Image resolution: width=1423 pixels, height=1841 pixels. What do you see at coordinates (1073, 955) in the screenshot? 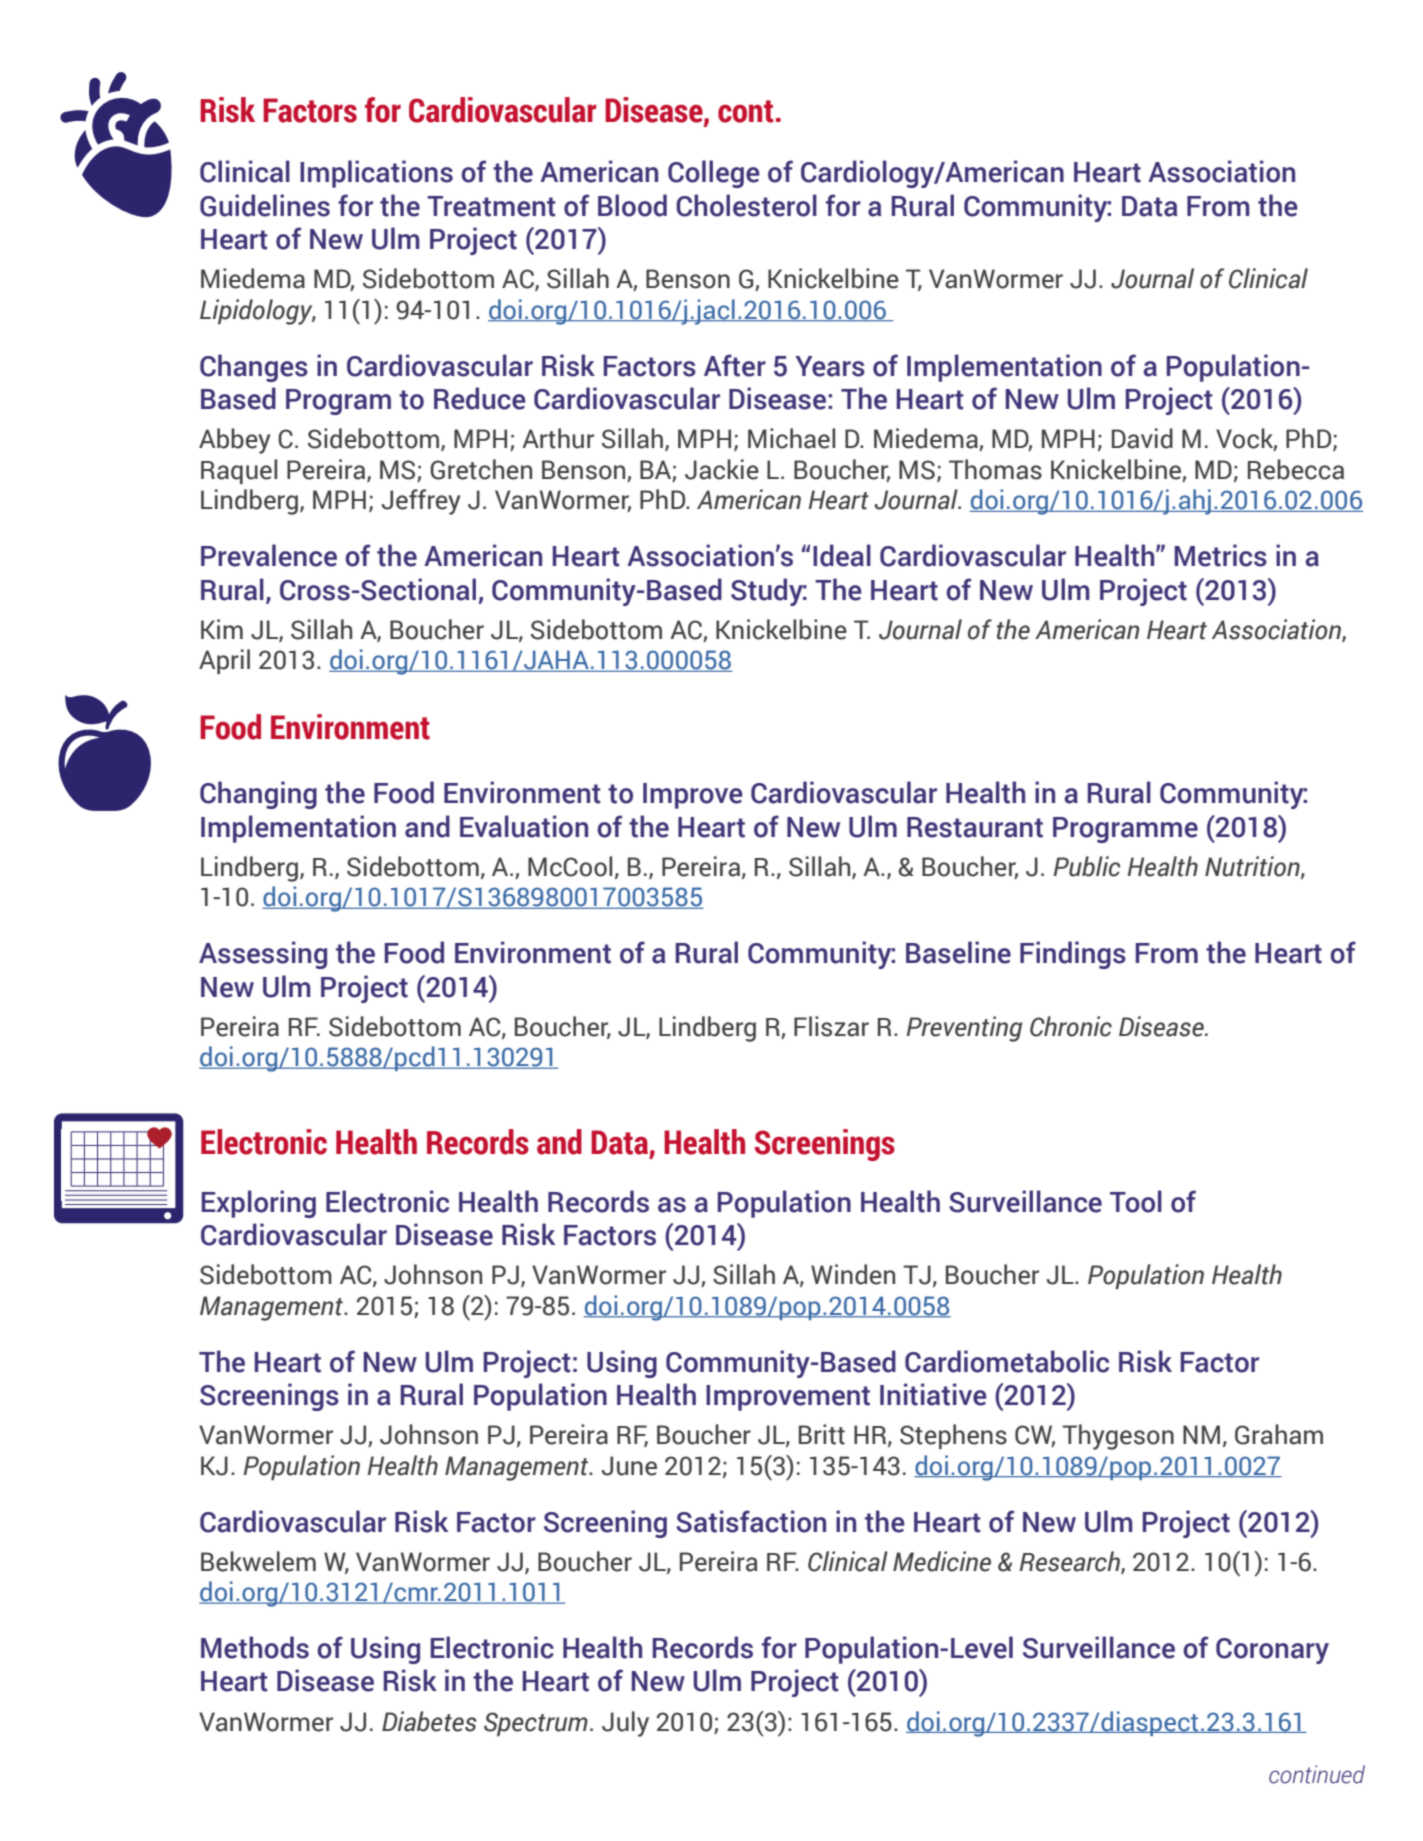
I see `Findings` at bounding box center [1073, 955].
